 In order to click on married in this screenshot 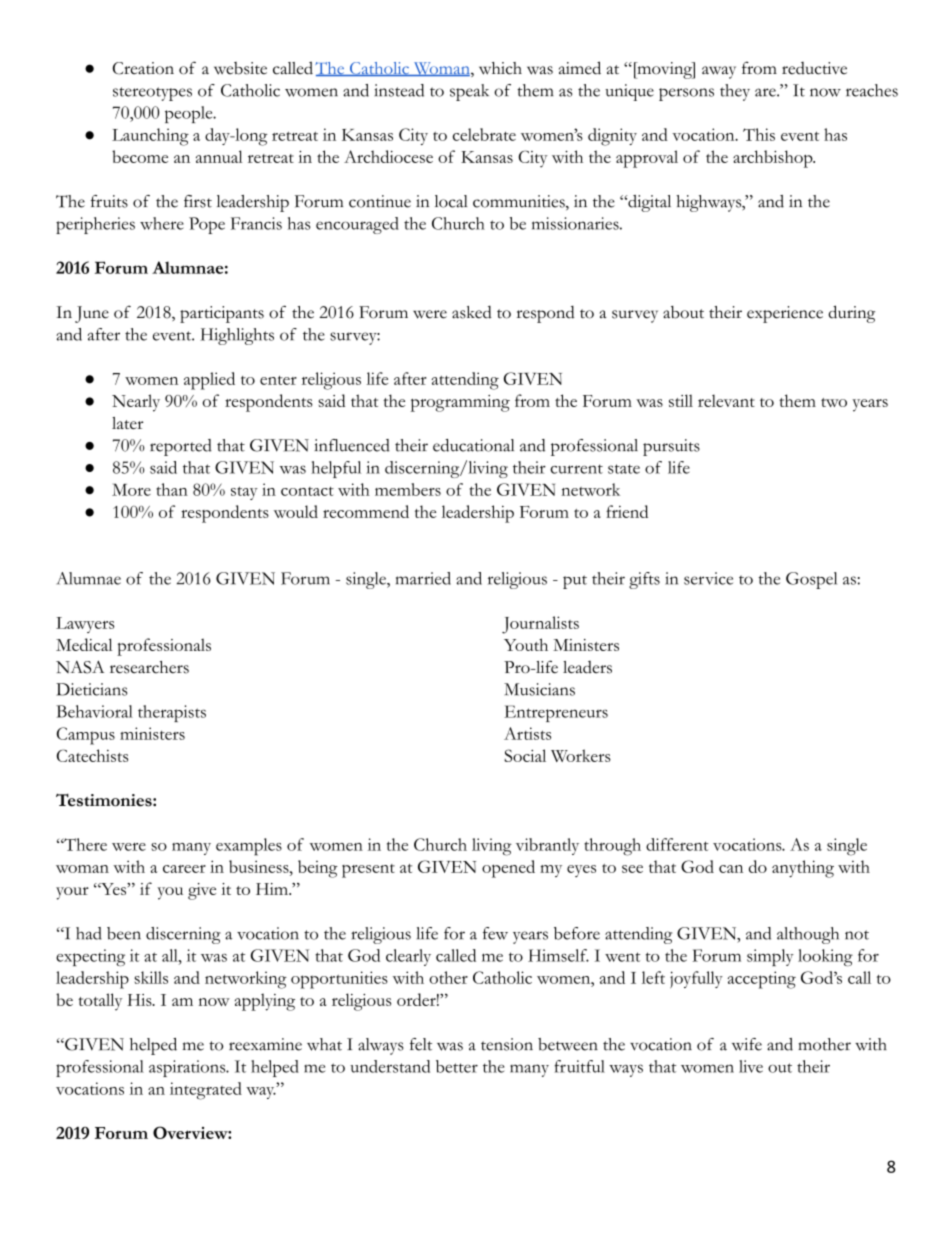, I will do `click(423, 578)`.
